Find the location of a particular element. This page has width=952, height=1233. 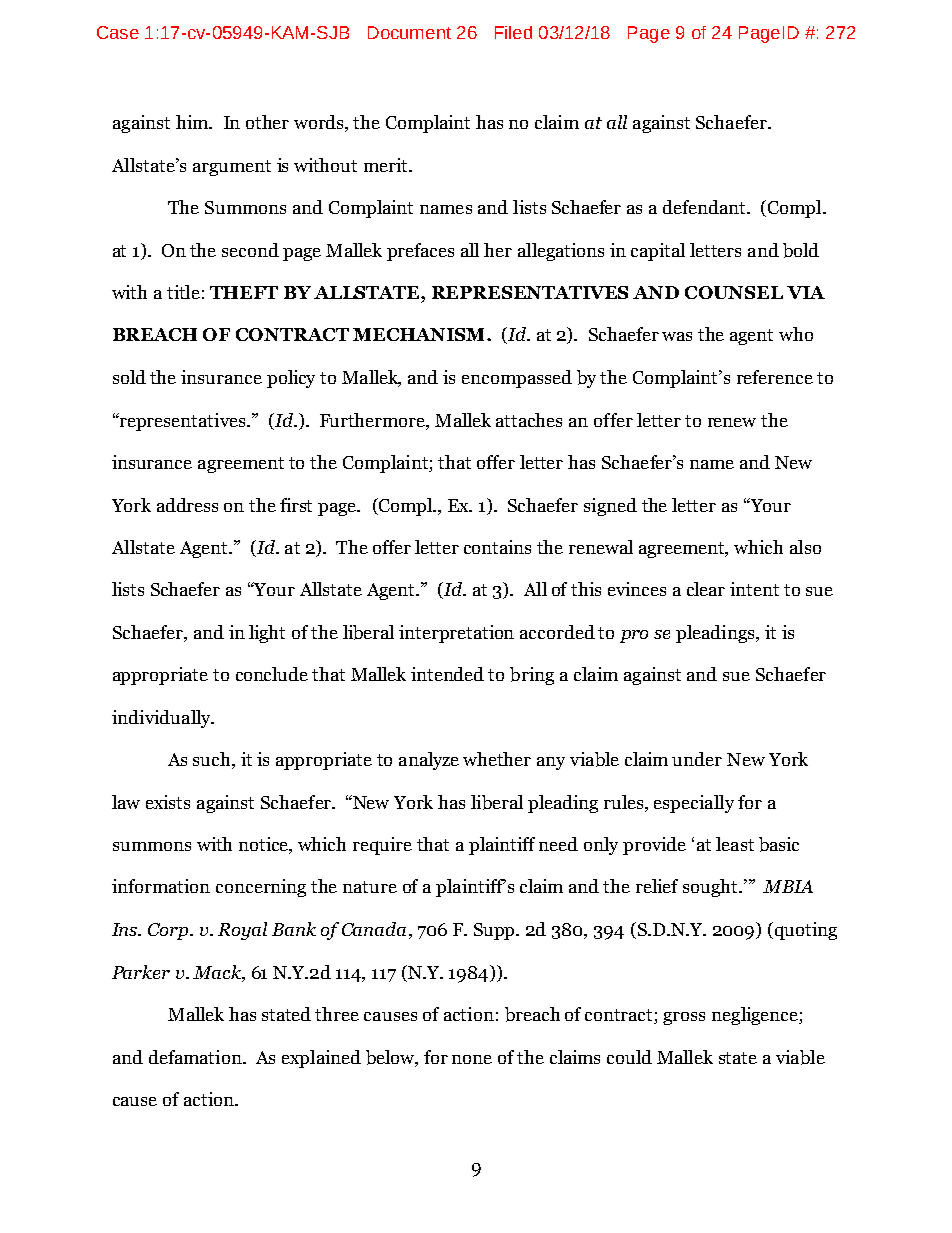

Filed is located at coordinates (513, 32).
